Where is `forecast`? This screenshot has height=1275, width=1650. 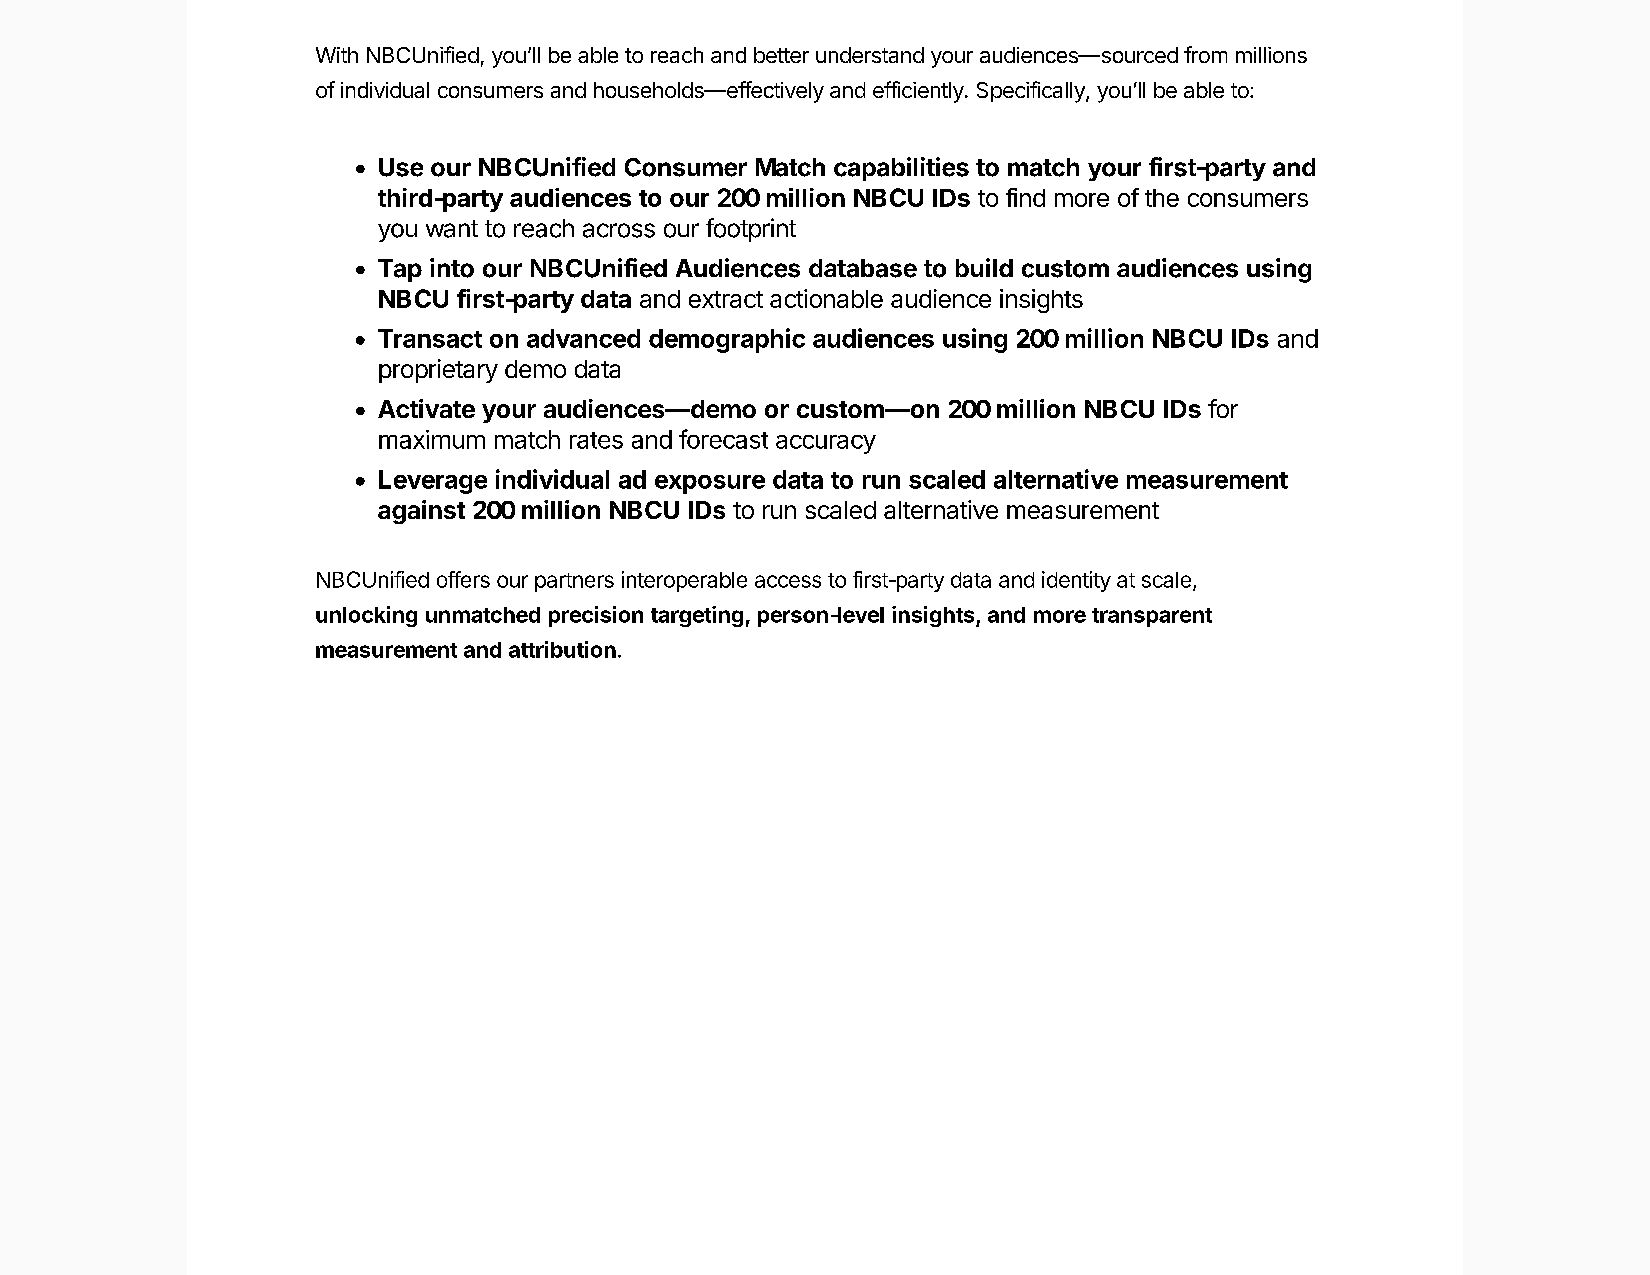 forecast is located at coordinates (723, 439).
